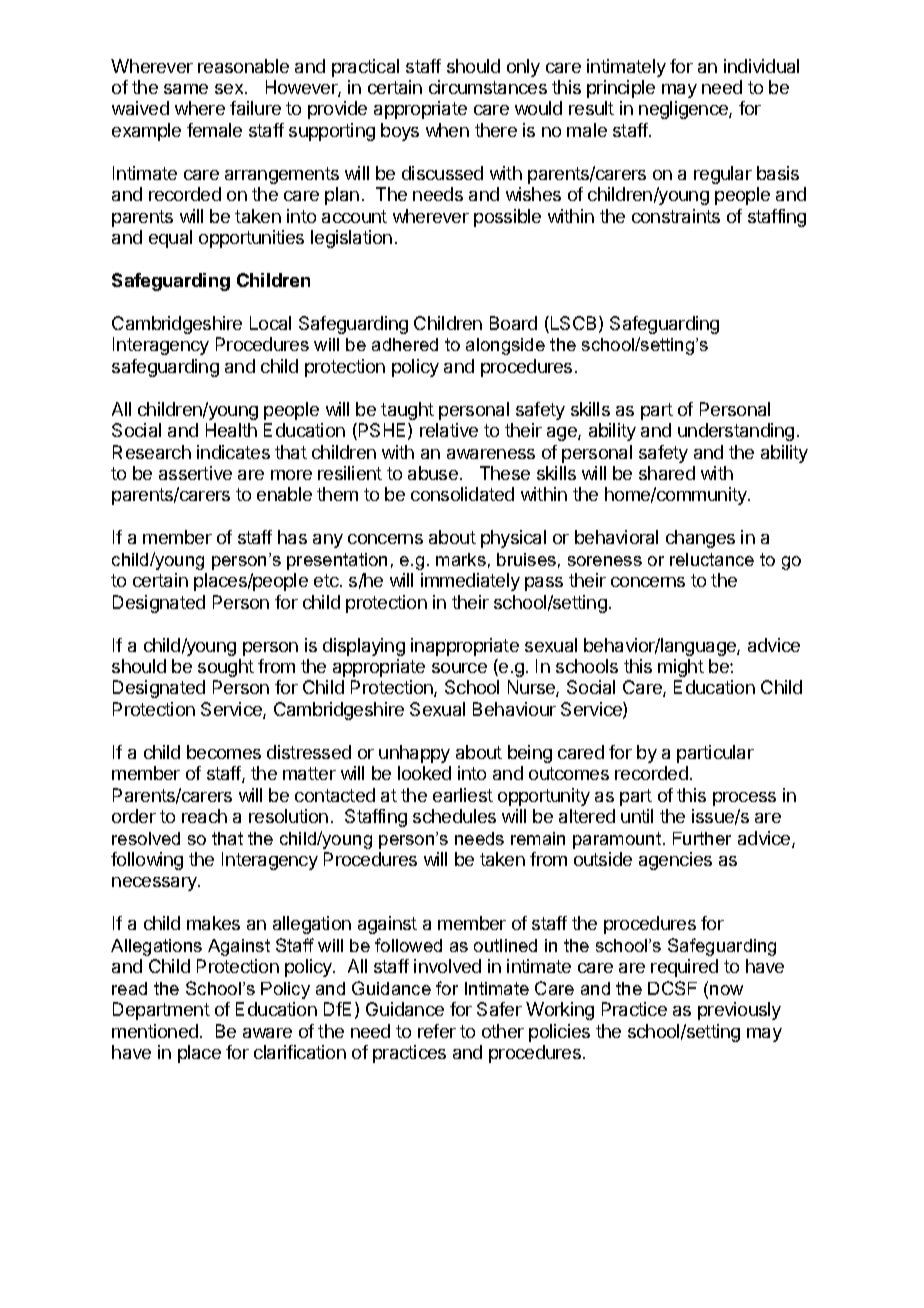 The image size is (924, 1308). I want to click on mentioned, so click(155, 1031).
